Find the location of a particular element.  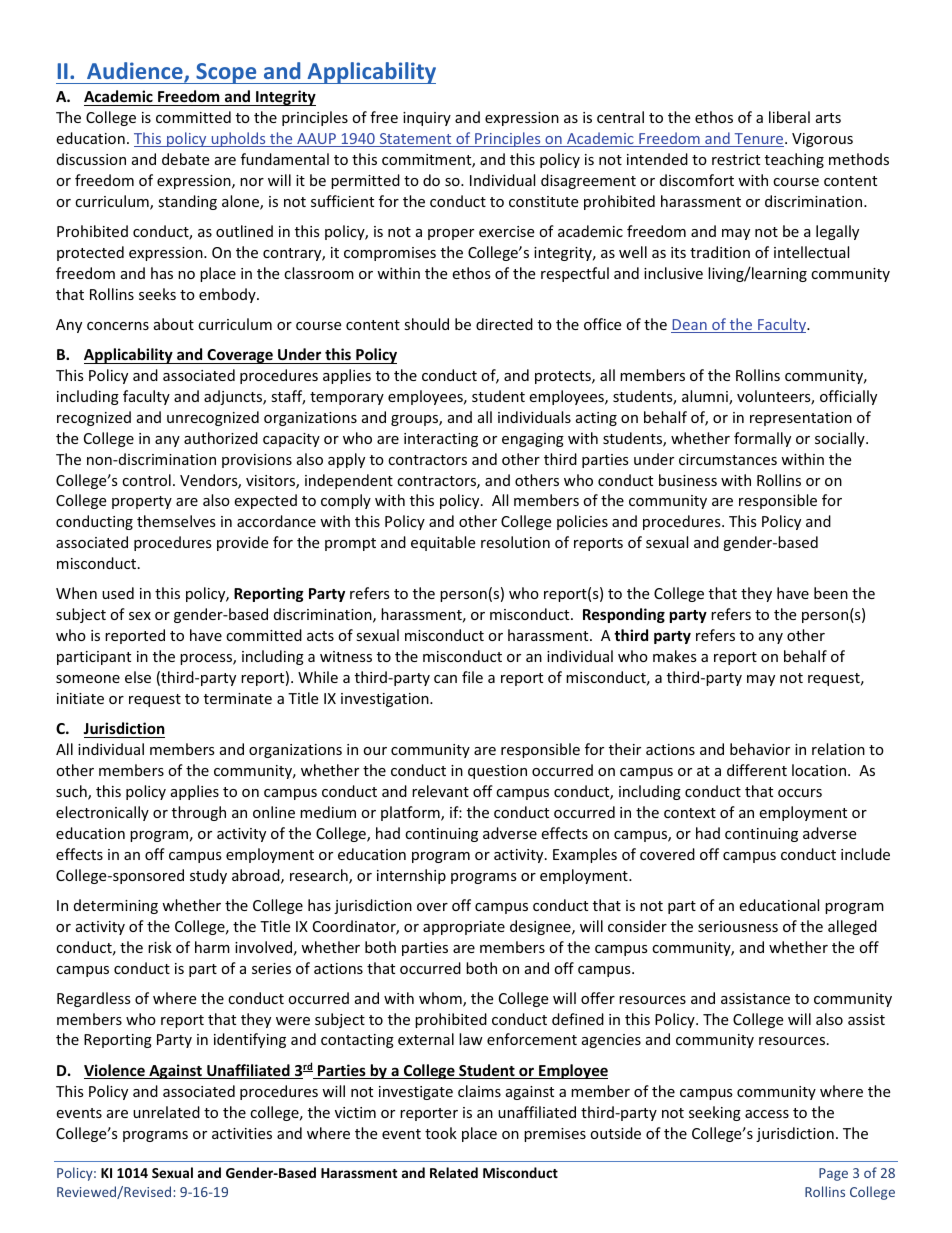

formally is located at coordinates (762, 439).
